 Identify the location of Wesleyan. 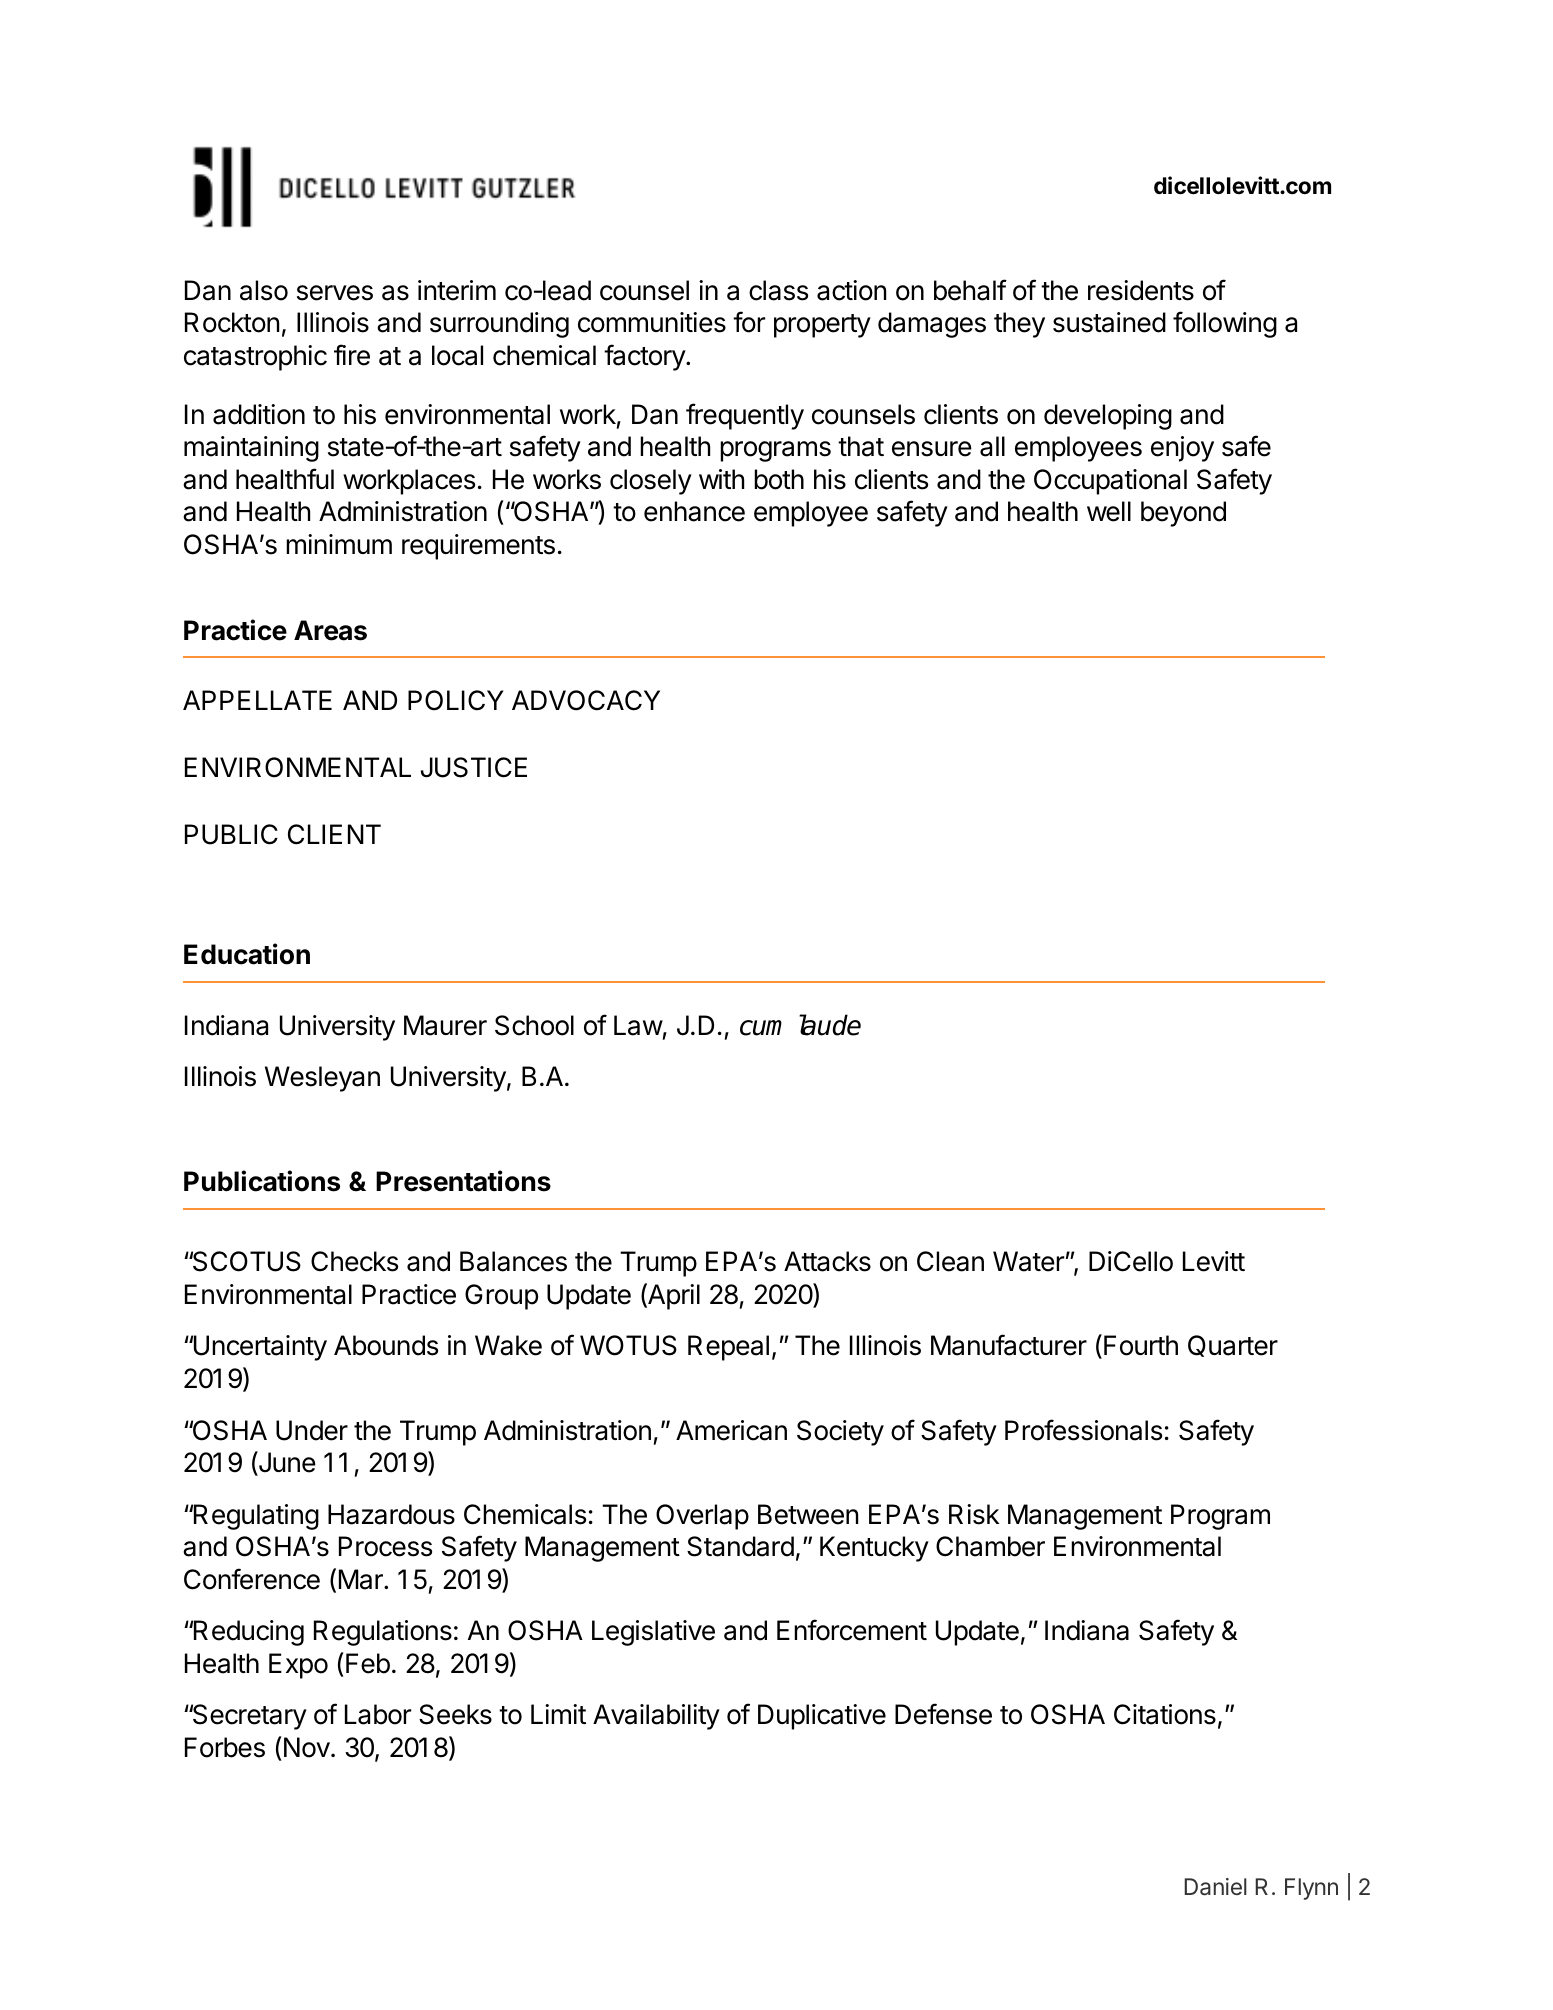
(322, 1079).
